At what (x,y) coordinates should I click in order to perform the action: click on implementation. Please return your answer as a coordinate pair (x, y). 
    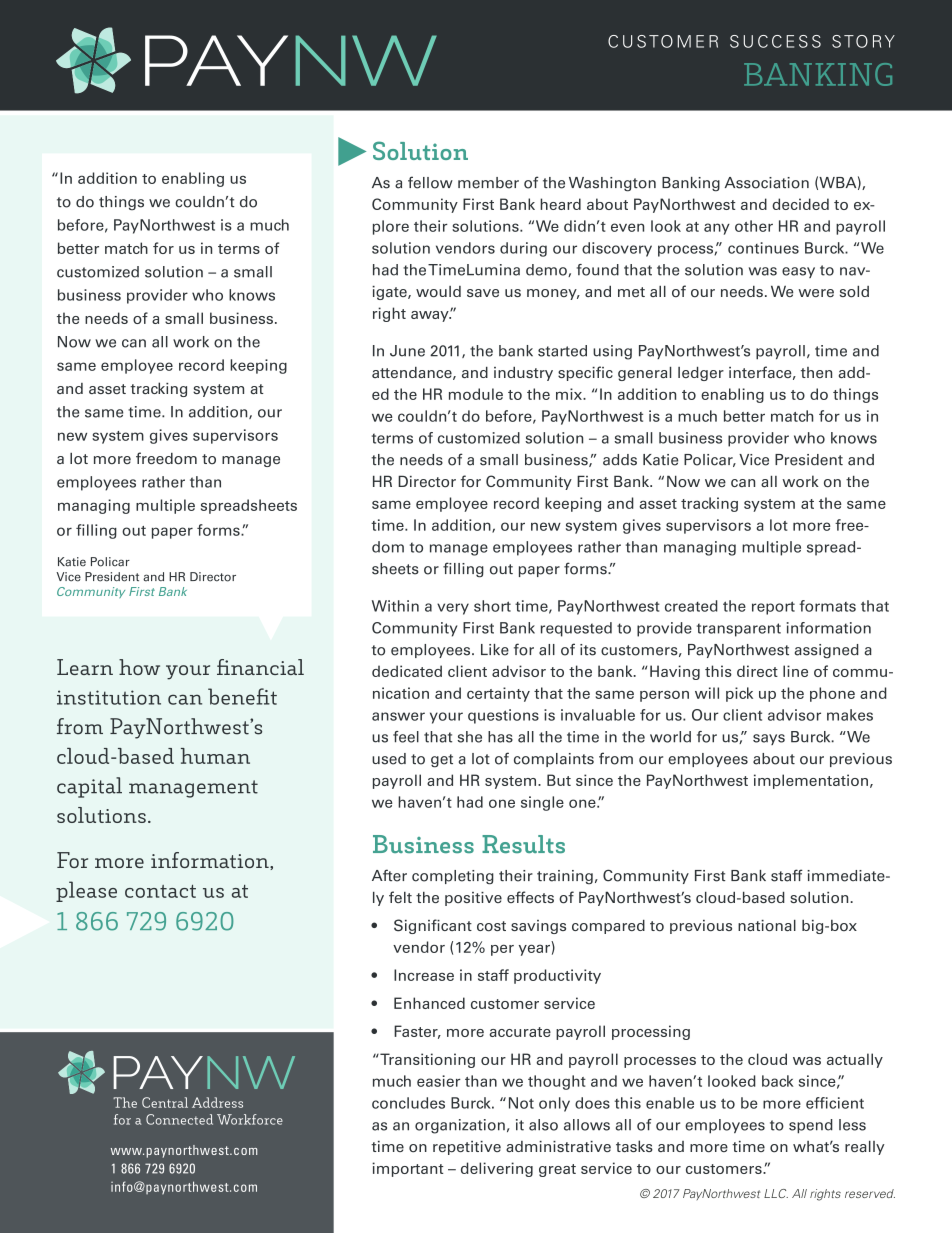
    Looking at the image, I should click on (811, 781).
